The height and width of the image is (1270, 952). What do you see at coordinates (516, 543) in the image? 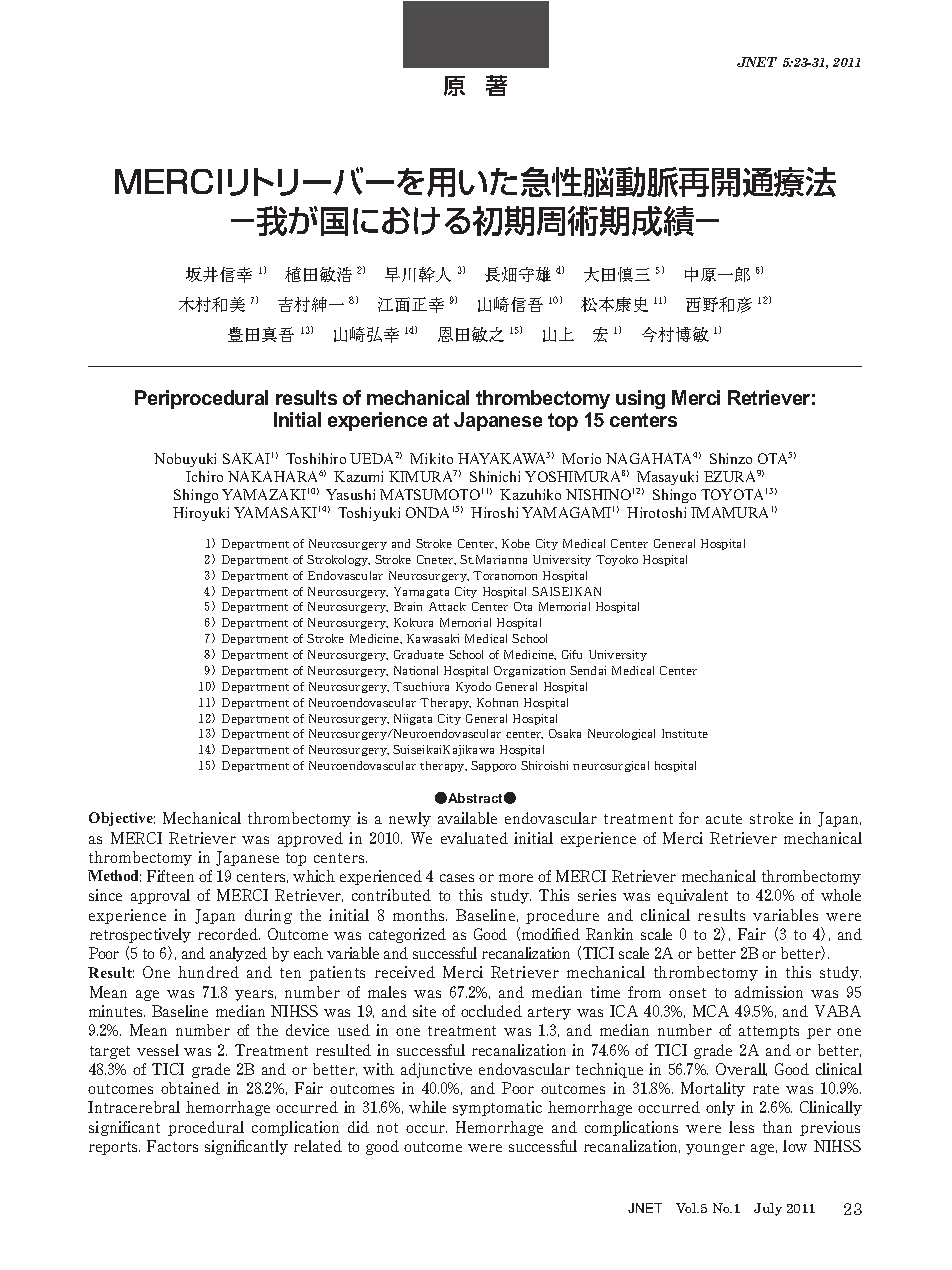
I see `Kobe` at bounding box center [516, 543].
